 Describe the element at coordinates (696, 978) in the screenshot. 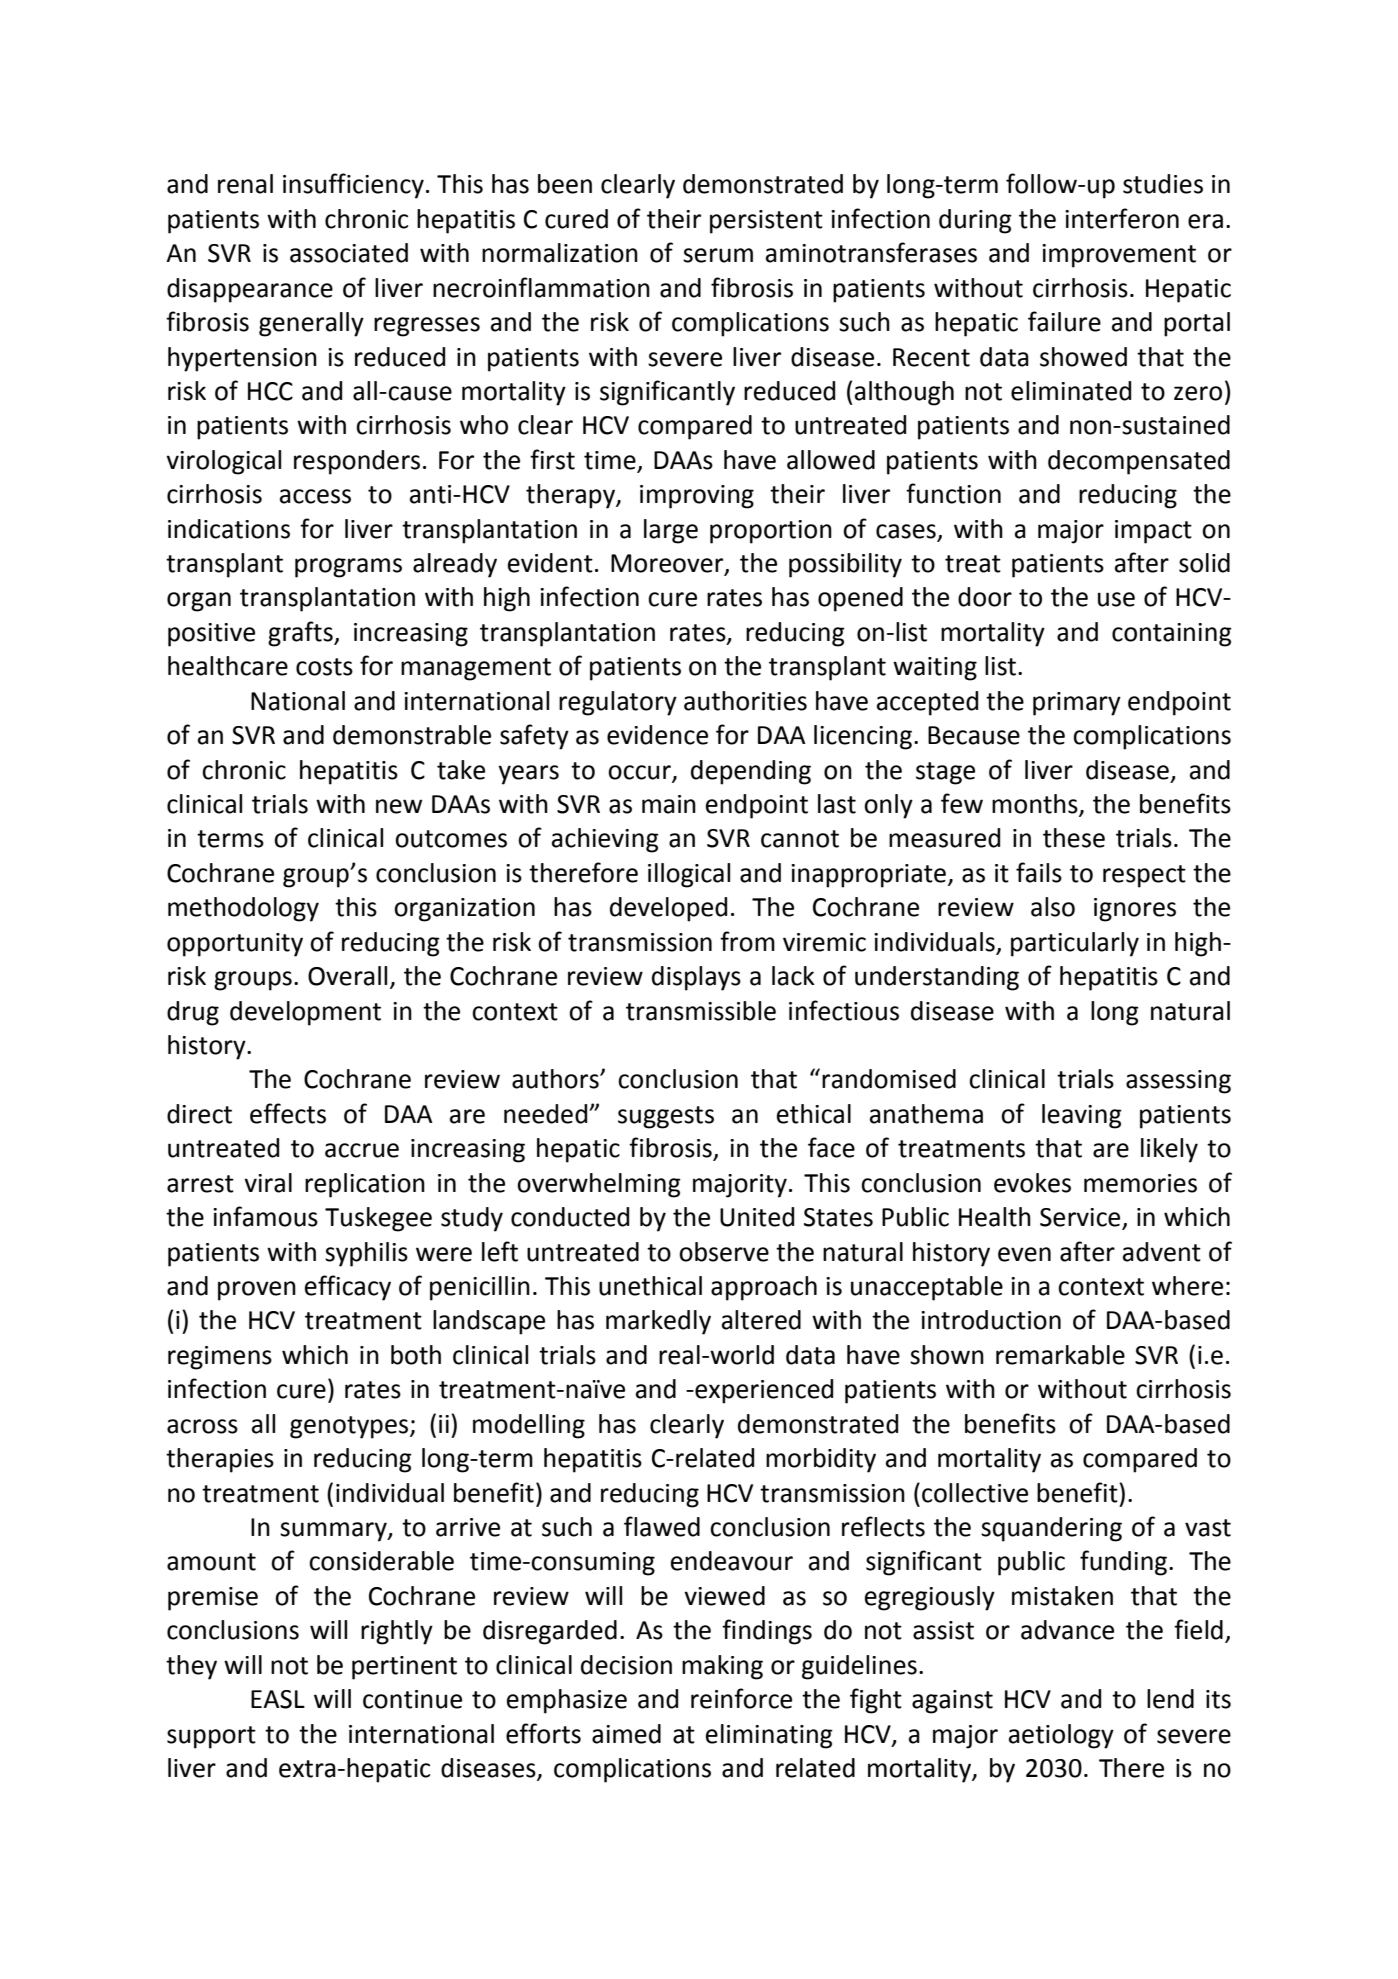

I see `displays` at that location.
